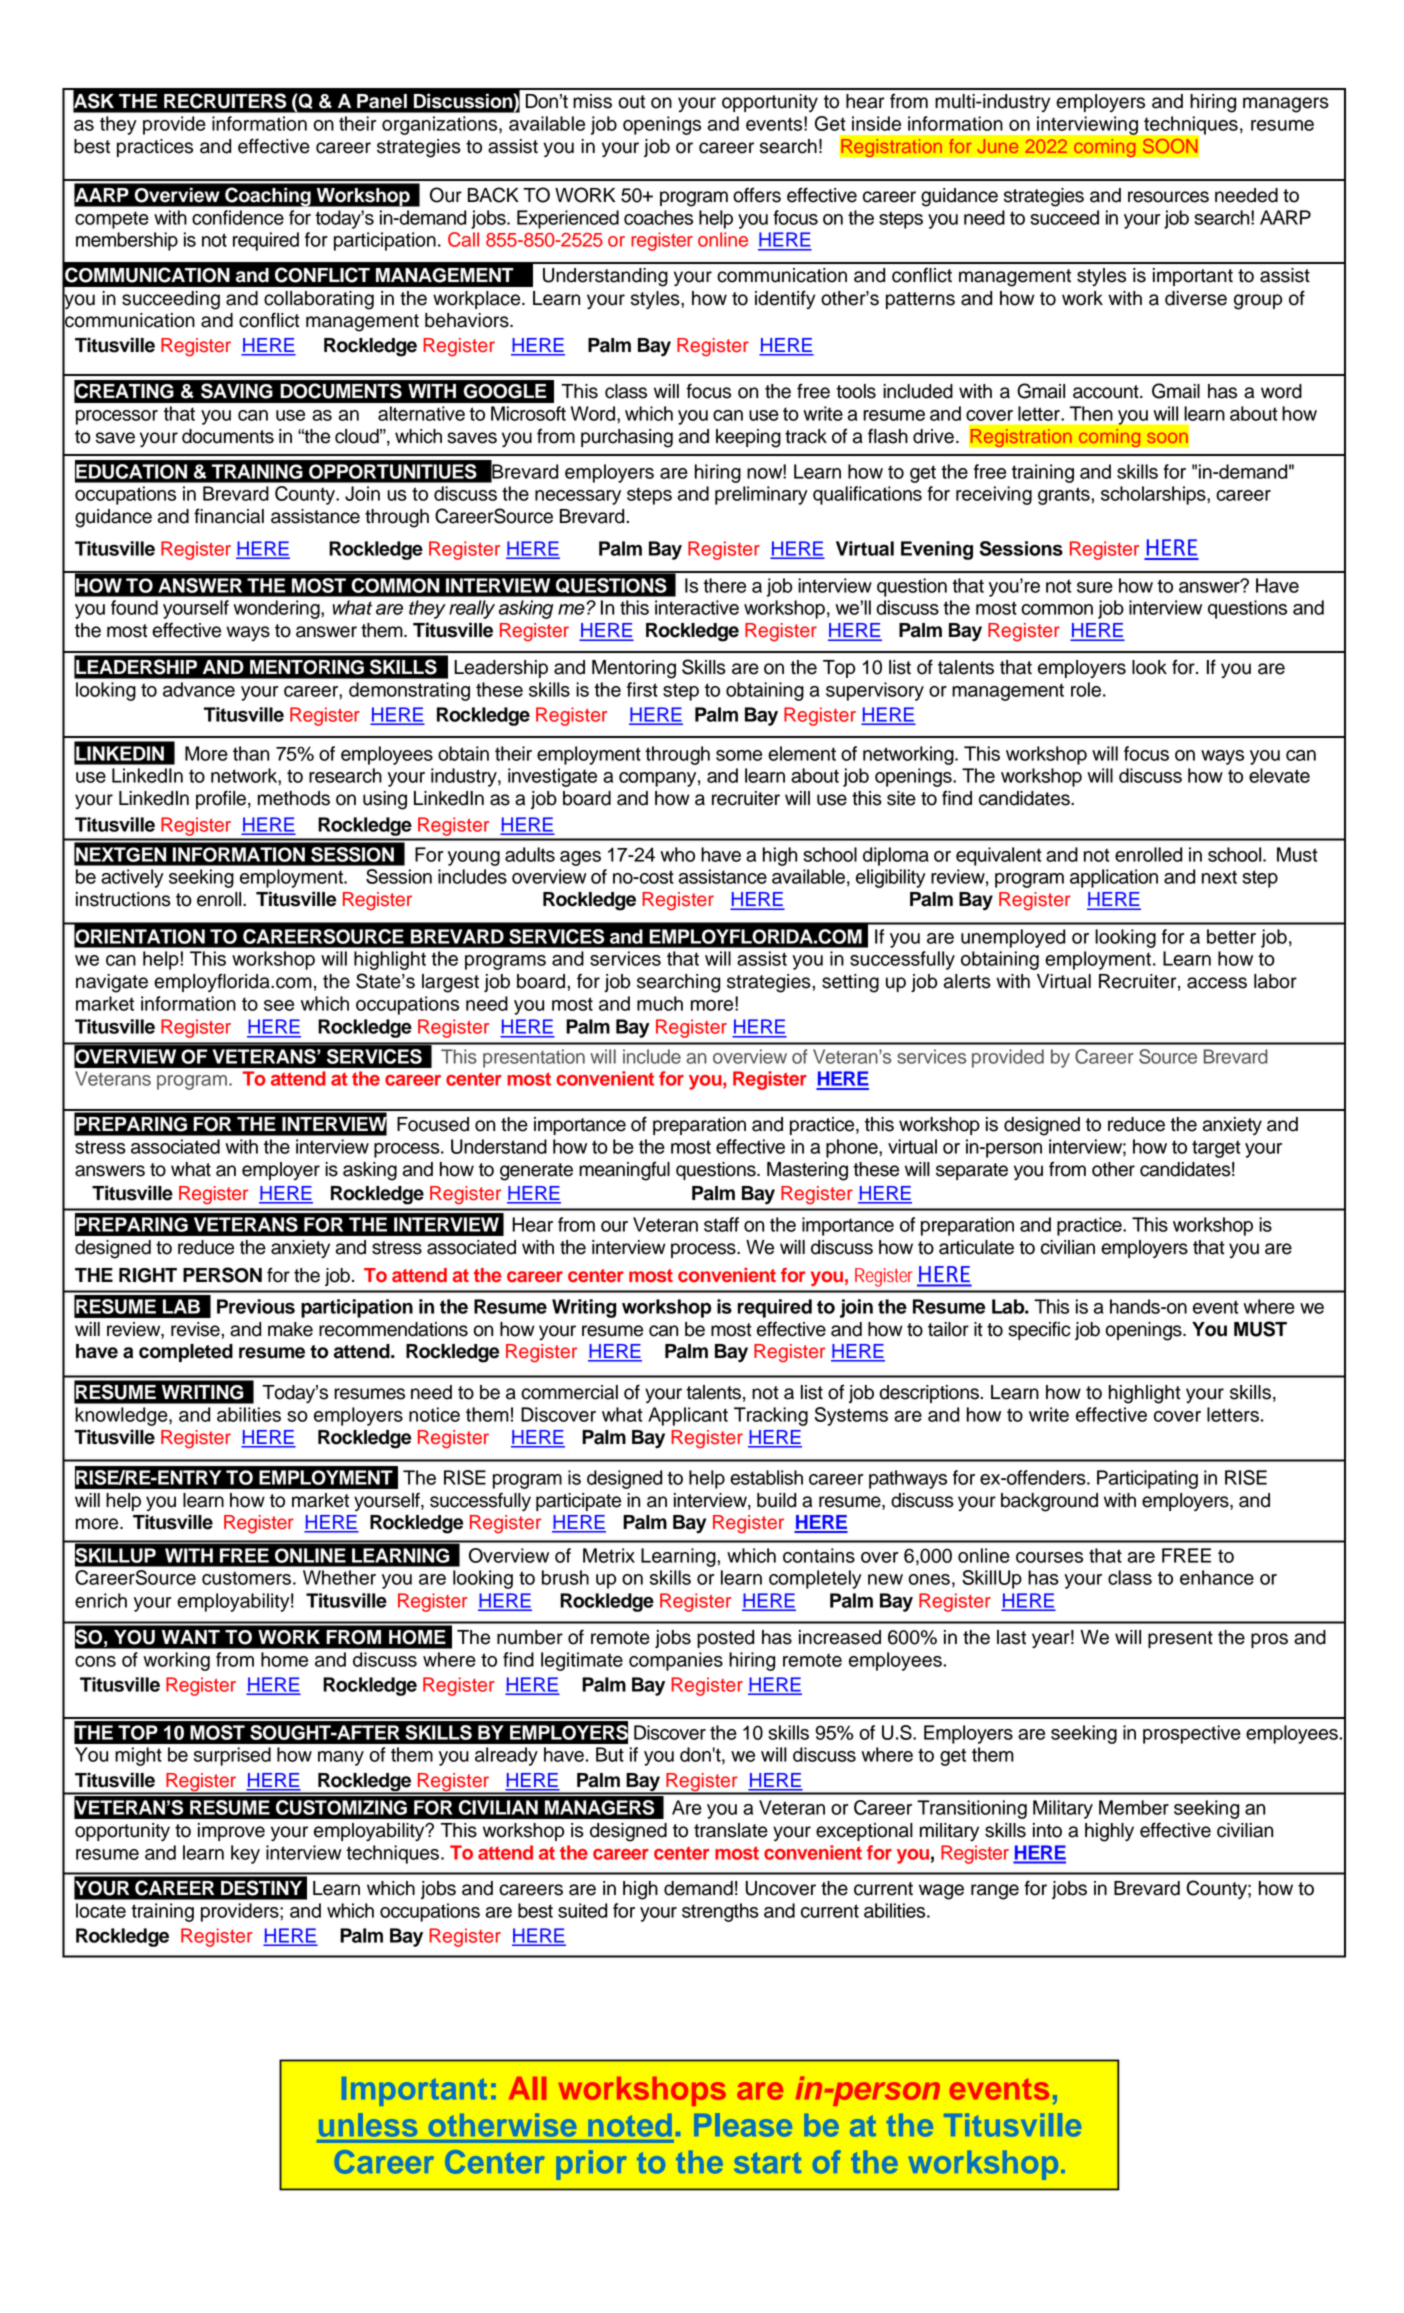 The image size is (1404, 2313). What do you see at coordinates (246, 1578) in the screenshot?
I see `customers` at bounding box center [246, 1578].
